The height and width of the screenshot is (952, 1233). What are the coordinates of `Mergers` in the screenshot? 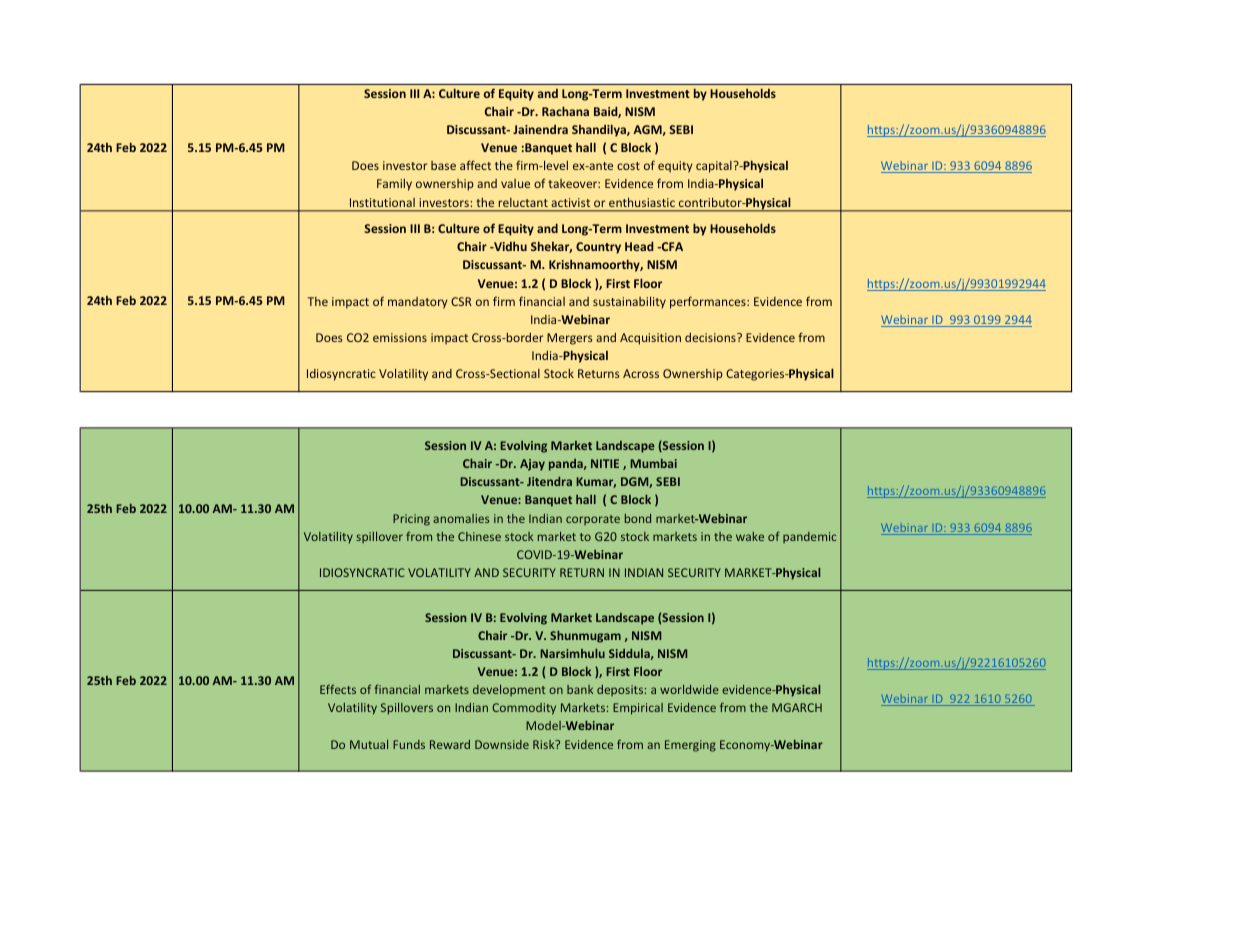 It's located at (569, 339).
